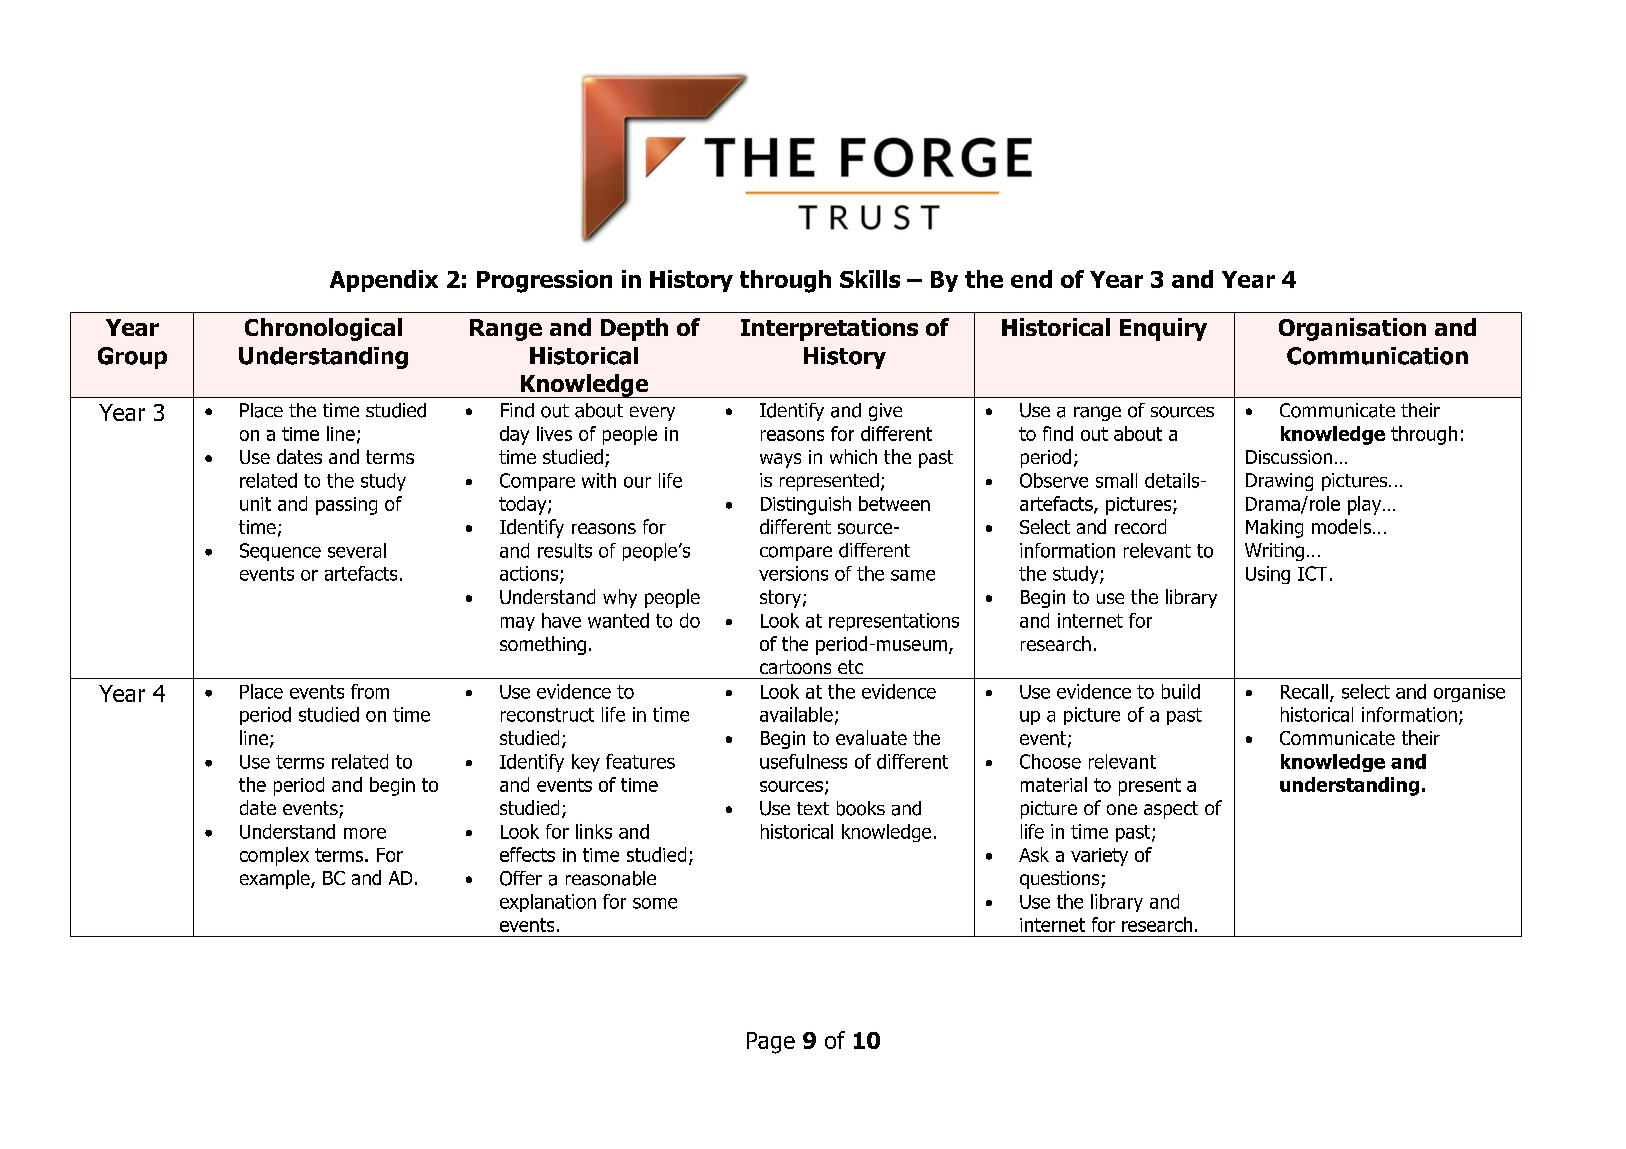  What do you see at coordinates (1279, 482) in the image?
I see `Drawing` at bounding box center [1279, 482].
